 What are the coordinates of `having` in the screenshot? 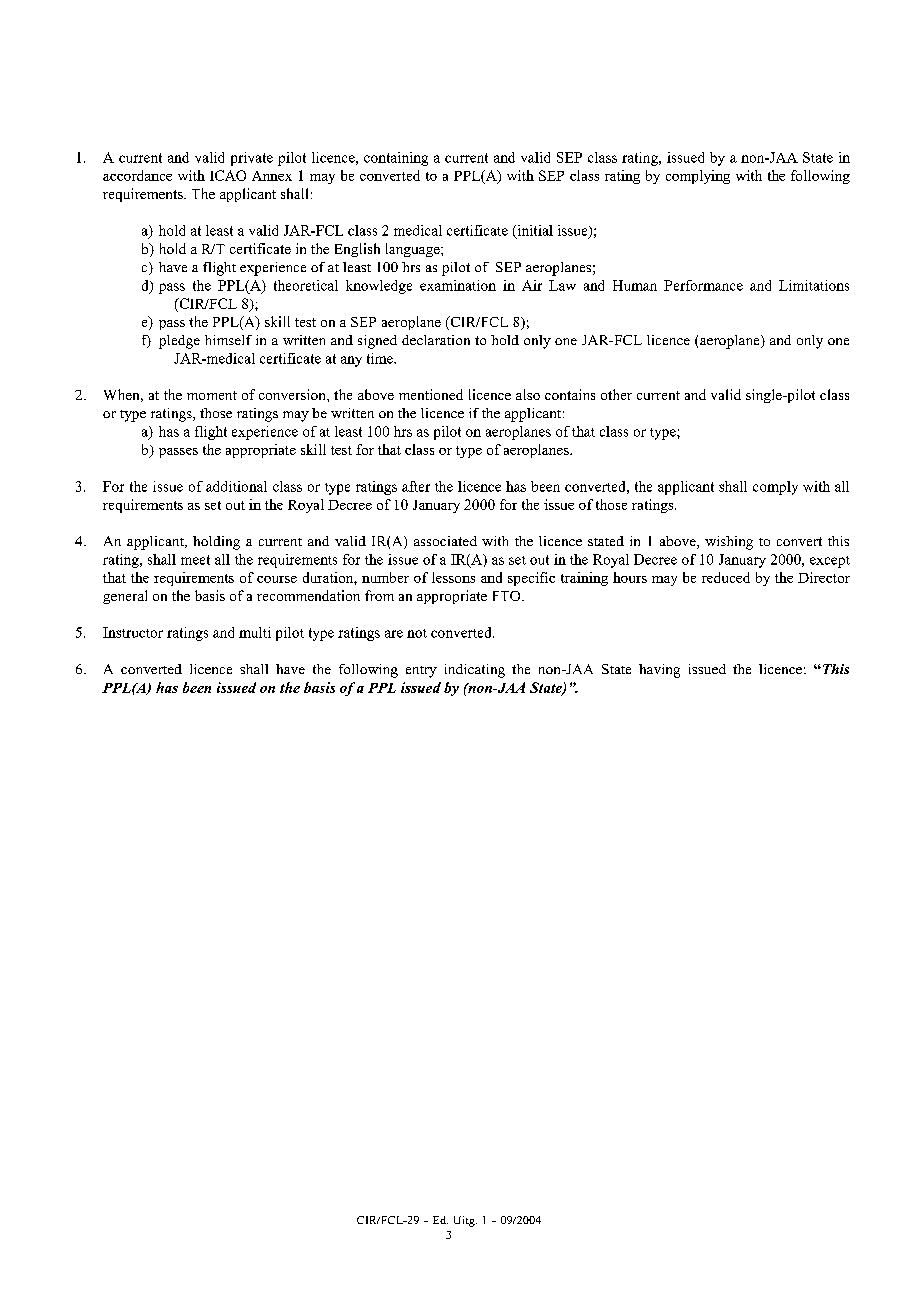 It's located at (659, 671).
